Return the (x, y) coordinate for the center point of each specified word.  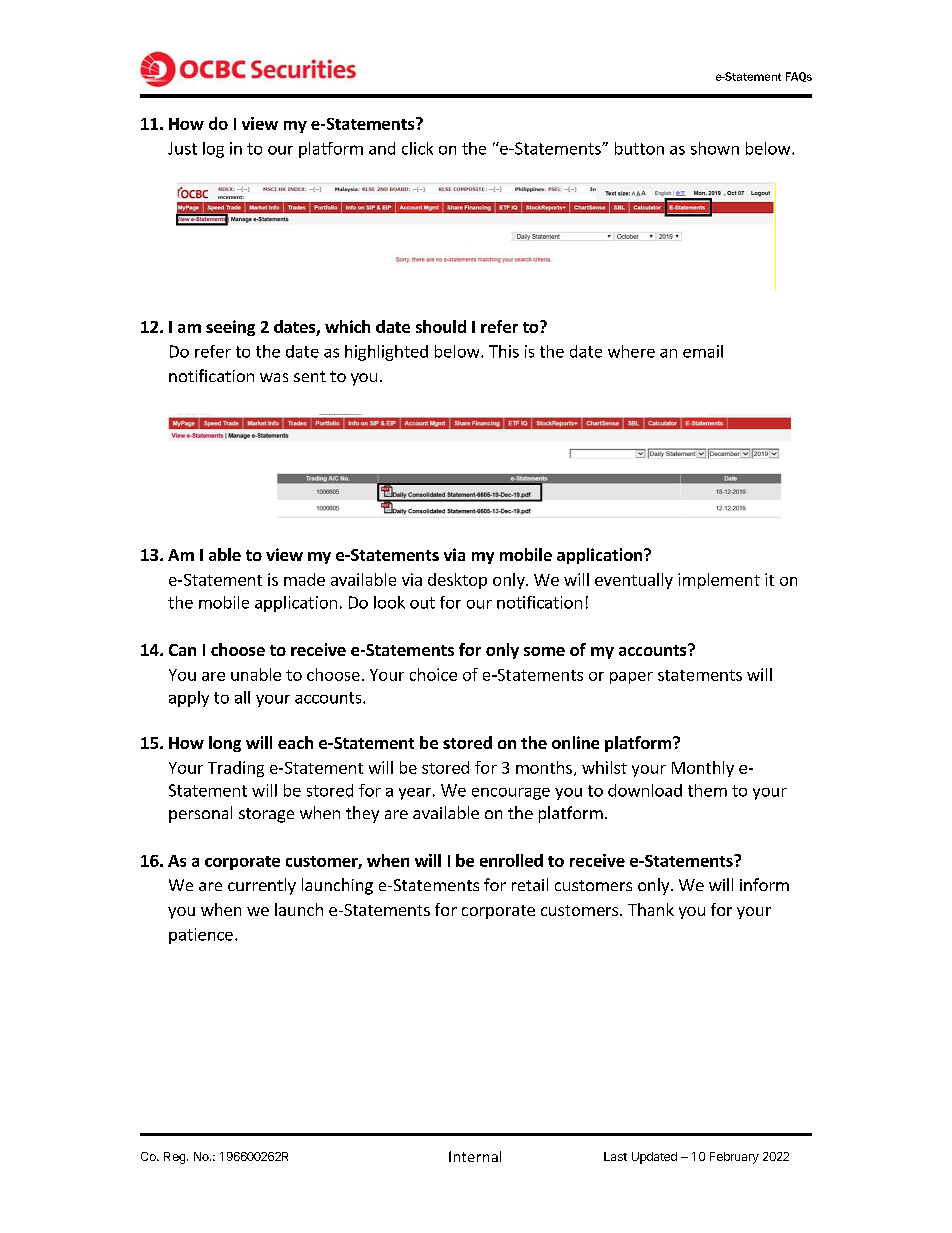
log (213, 150)
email (703, 351)
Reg (176, 1158)
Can (182, 650)
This (504, 351)
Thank (651, 909)
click (417, 148)
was (274, 377)
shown (715, 148)
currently (262, 886)
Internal (475, 1156)
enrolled (511, 860)
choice (433, 674)
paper (631, 678)
